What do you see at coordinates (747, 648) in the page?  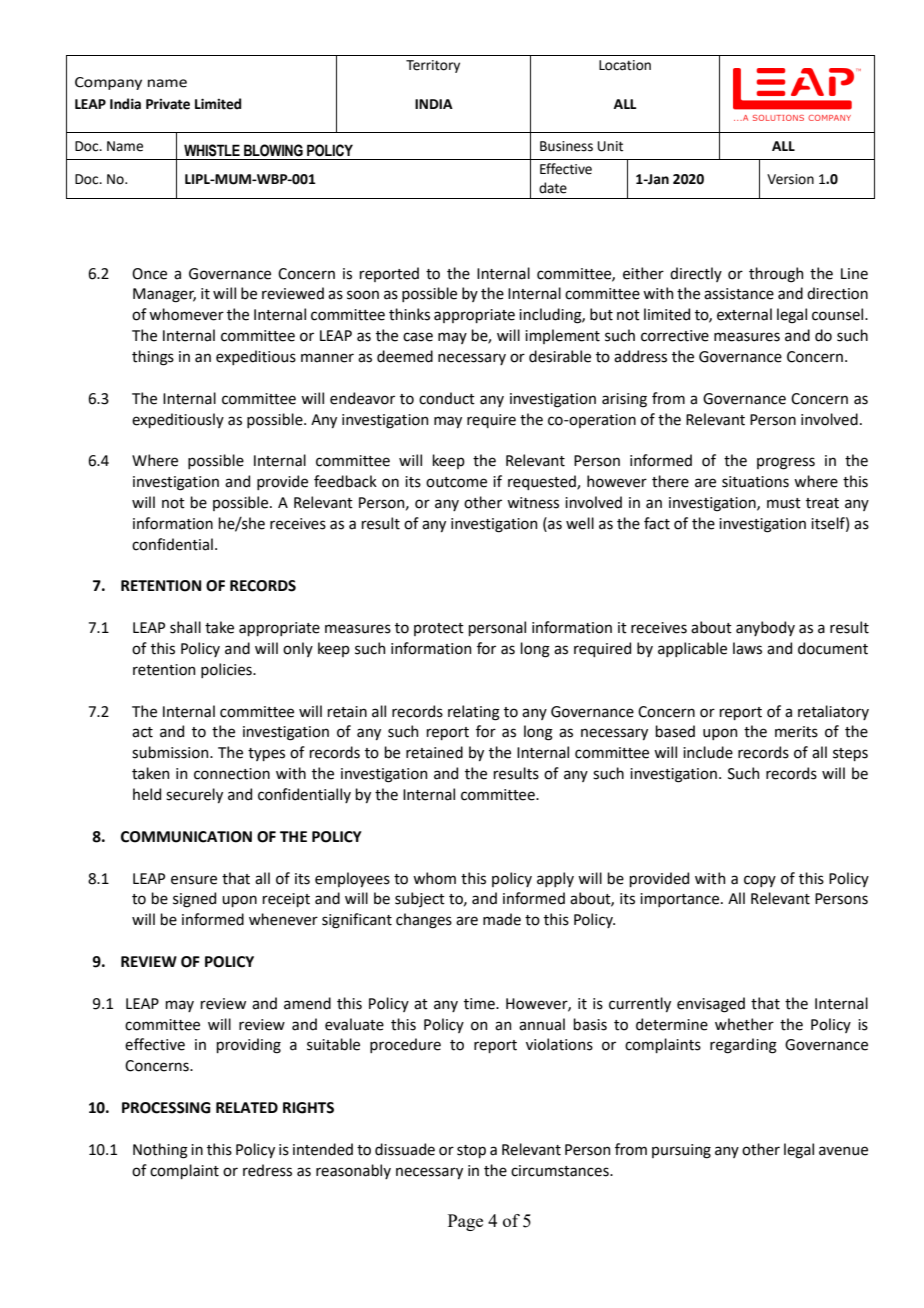 I see `laws` at bounding box center [747, 648].
